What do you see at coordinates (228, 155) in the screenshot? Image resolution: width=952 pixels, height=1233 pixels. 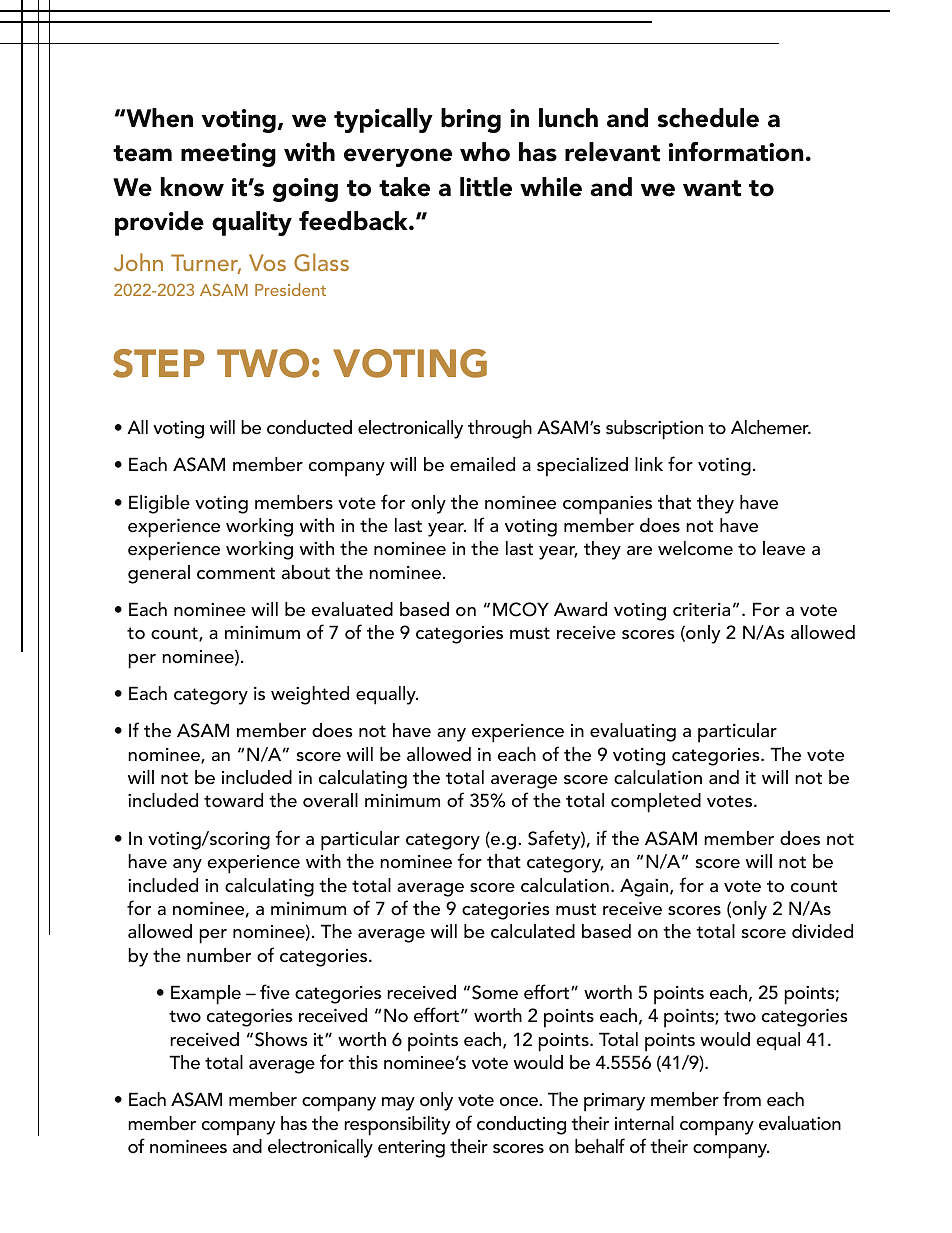 I see `meeting` at bounding box center [228, 155].
